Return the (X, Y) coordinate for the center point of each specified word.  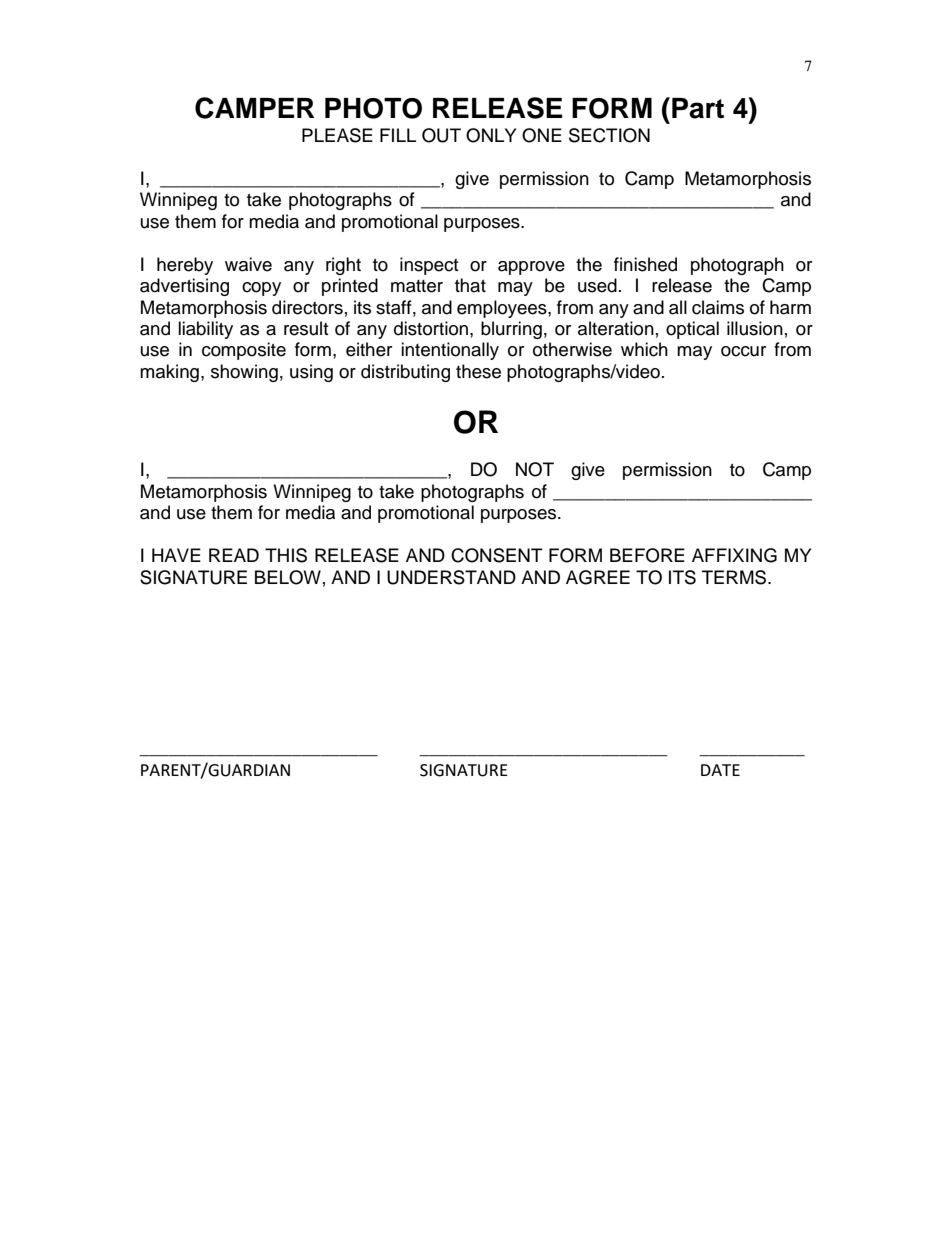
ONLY (491, 135)
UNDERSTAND (451, 577)
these (478, 371)
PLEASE (337, 135)
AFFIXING (734, 555)
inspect (429, 266)
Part (698, 108)
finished (645, 264)
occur (743, 351)
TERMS (735, 577)
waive (248, 264)
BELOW (288, 577)
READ (234, 555)
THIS (286, 555)
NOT (535, 469)
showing (244, 373)
